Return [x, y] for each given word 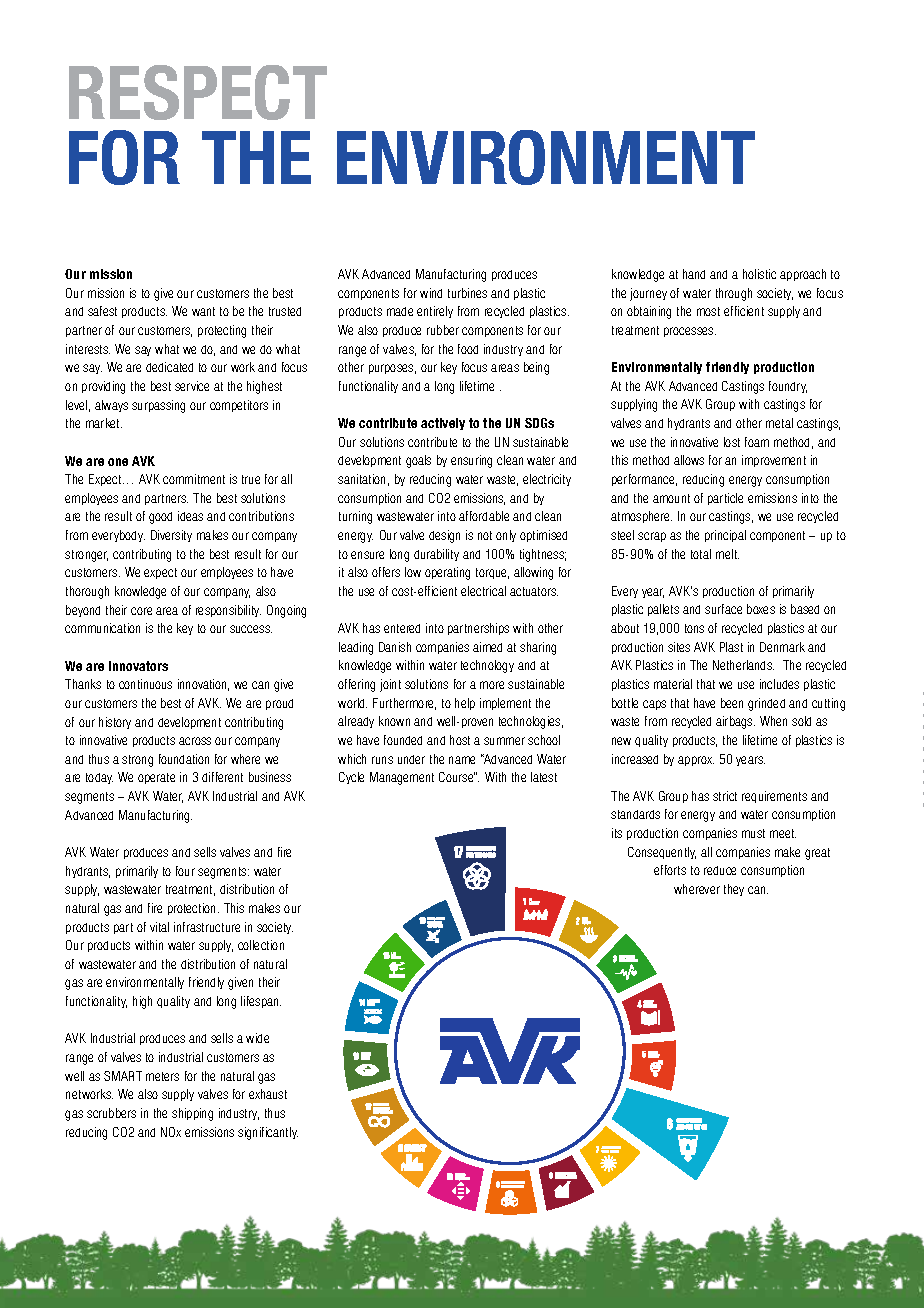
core [141, 611]
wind [431, 293]
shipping [192, 1114]
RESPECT [198, 92]
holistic [759, 274]
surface [723, 609]
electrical [483, 591]
